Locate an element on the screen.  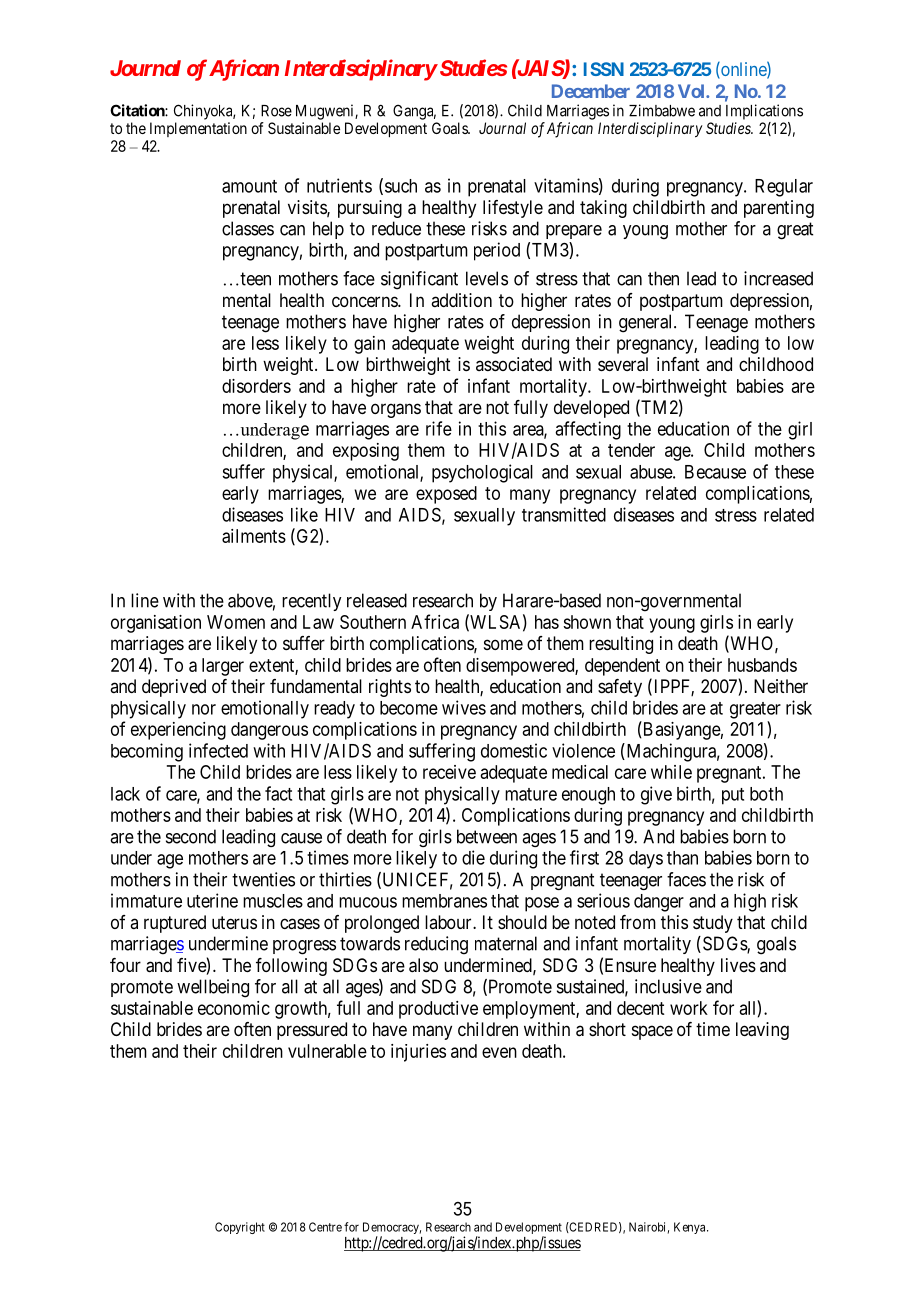
Implementation is located at coordinates (198, 129).
